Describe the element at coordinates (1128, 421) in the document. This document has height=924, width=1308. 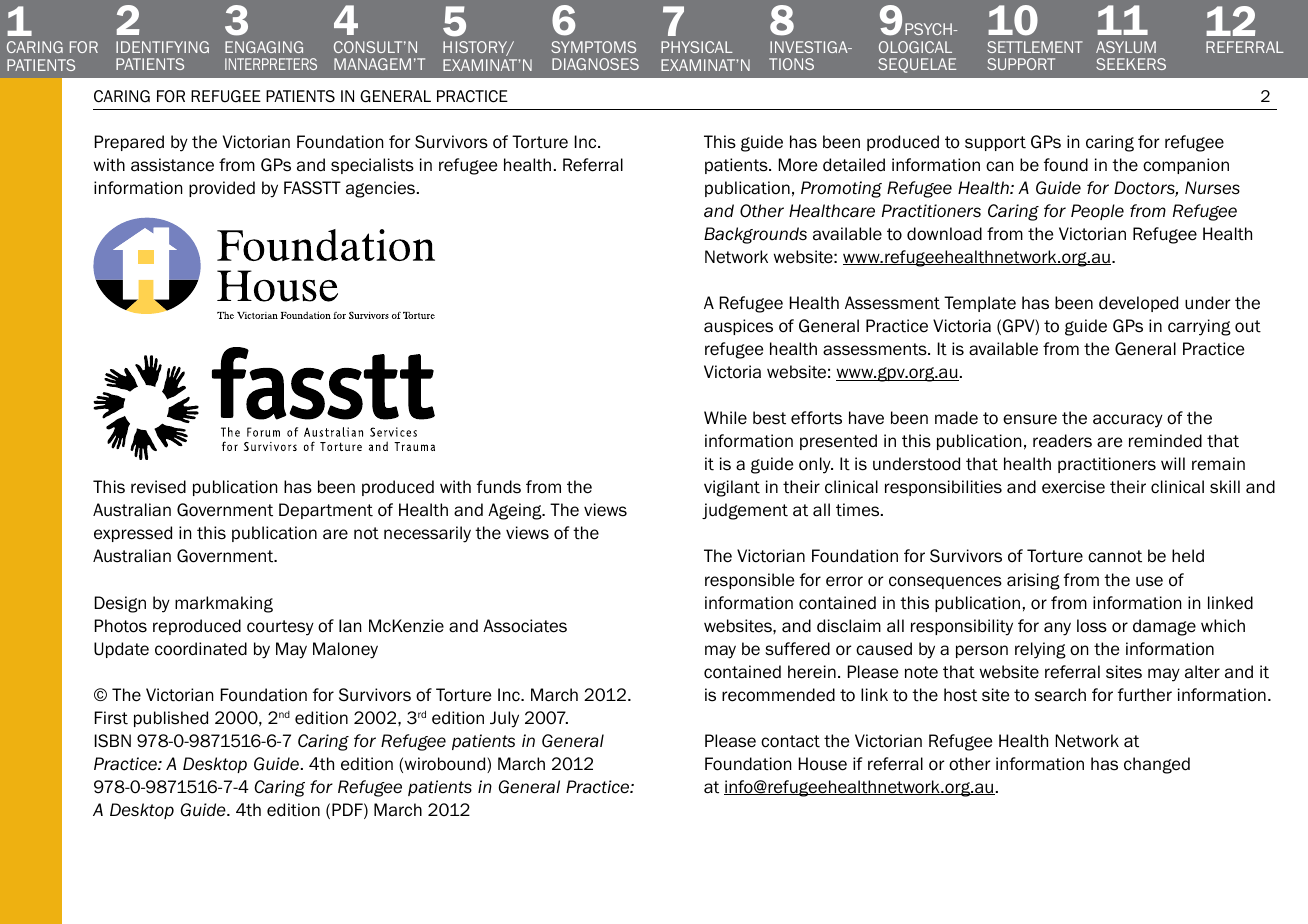
I see `accuracy` at that location.
